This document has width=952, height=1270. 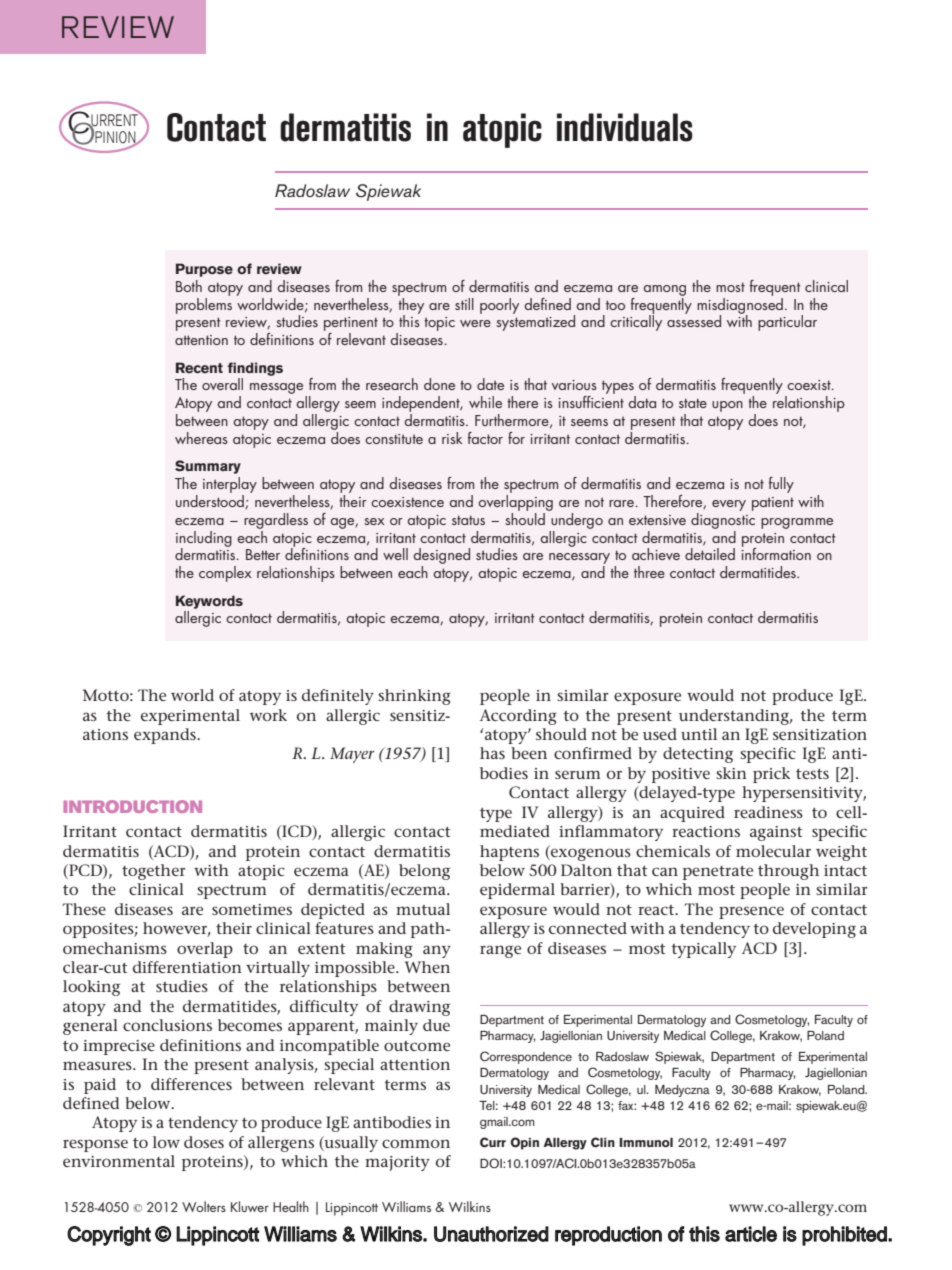 I want to click on Kluwer, so click(x=250, y=1206).
